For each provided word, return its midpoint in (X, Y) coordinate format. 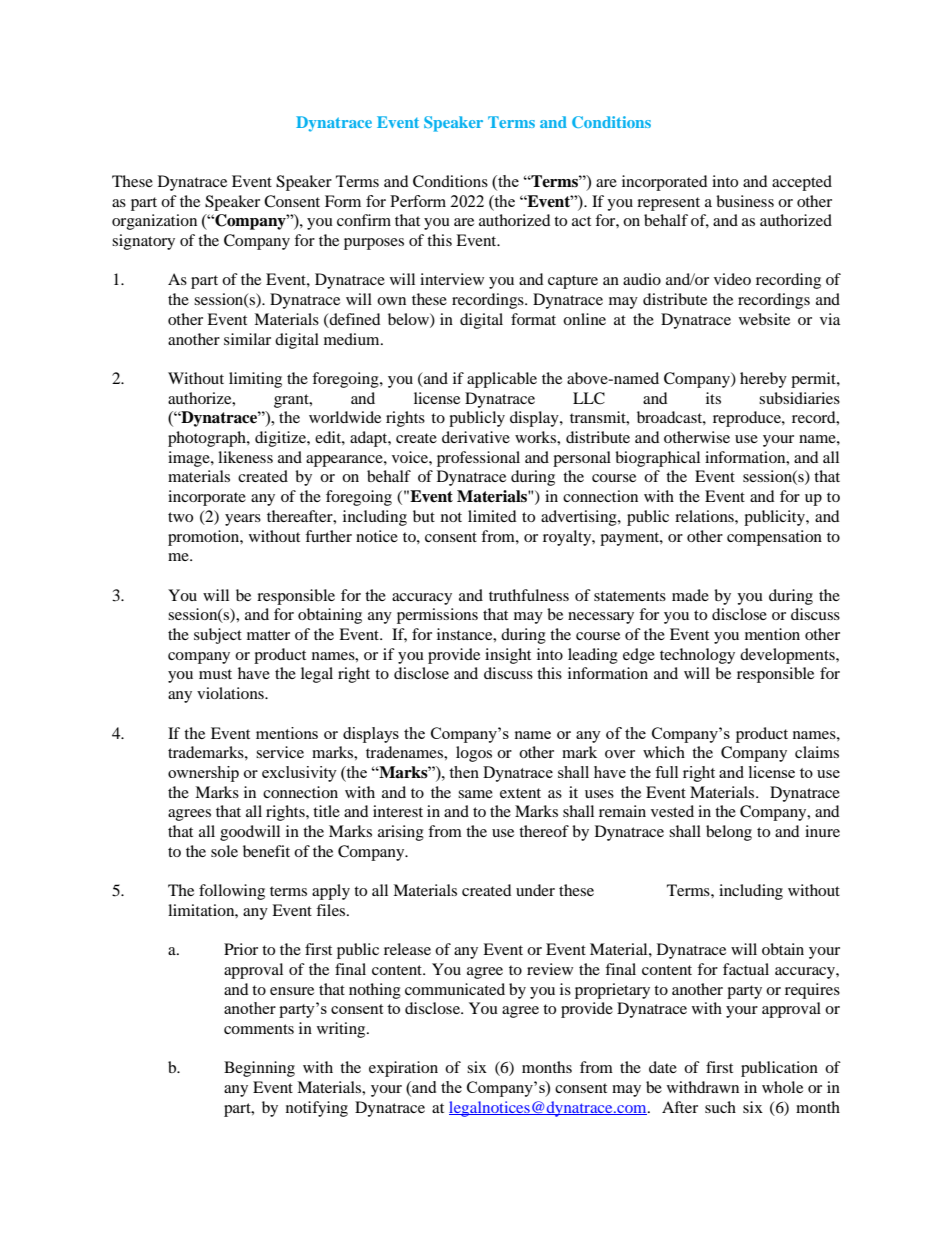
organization (154, 222)
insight (508, 656)
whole (782, 1087)
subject (218, 636)
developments (788, 656)
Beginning (259, 1069)
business (745, 201)
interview (452, 279)
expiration (403, 1069)
